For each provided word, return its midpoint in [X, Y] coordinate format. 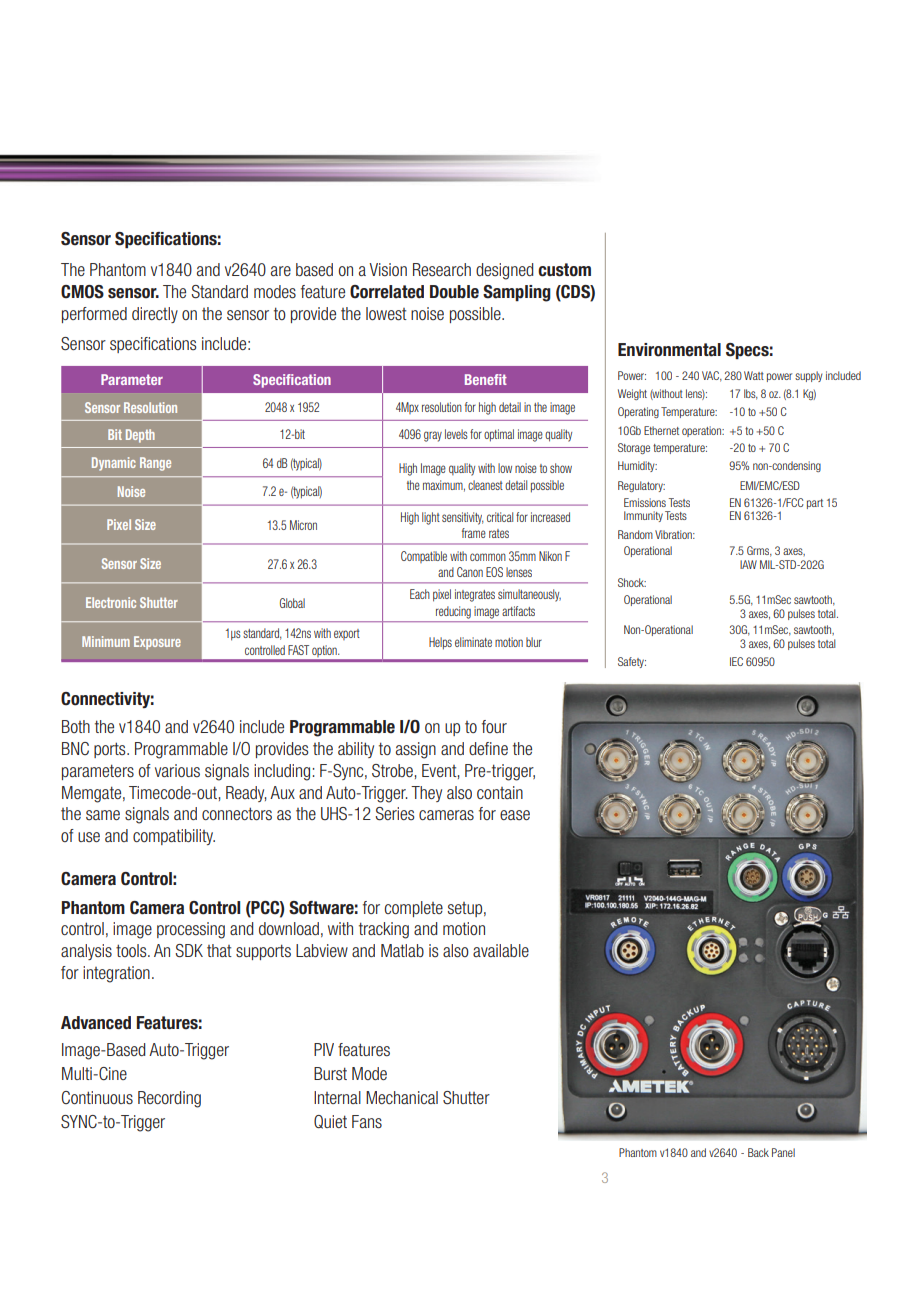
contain [500, 792]
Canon [470, 572]
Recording [169, 1099]
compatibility [174, 837]
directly [155, 315]
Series [395, 814]
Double [454, 292]
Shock [632, 582]
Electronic [111, 602]
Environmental [669, 350]
